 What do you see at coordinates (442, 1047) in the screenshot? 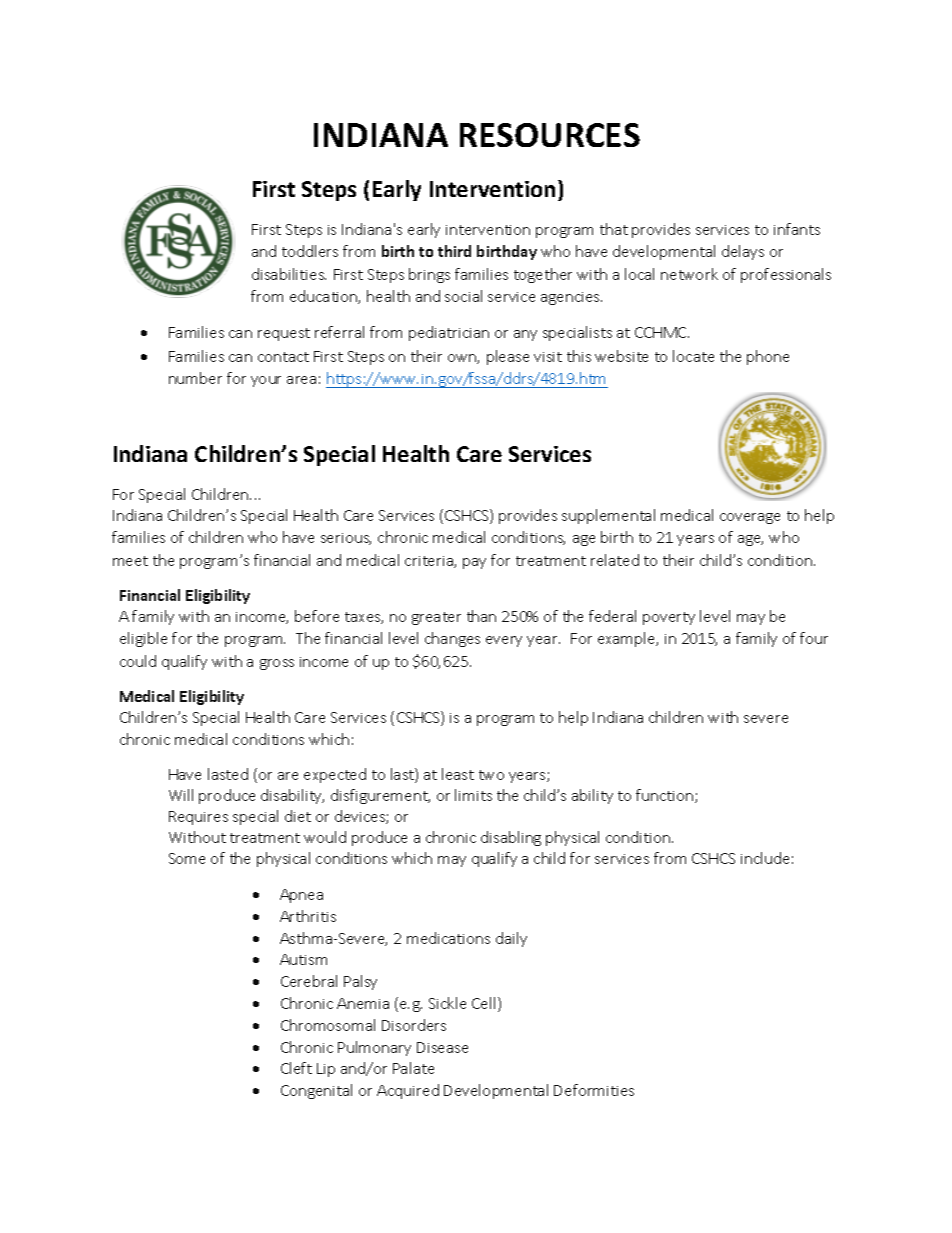
I see `Disease` at bounding box center [442, 1047].
